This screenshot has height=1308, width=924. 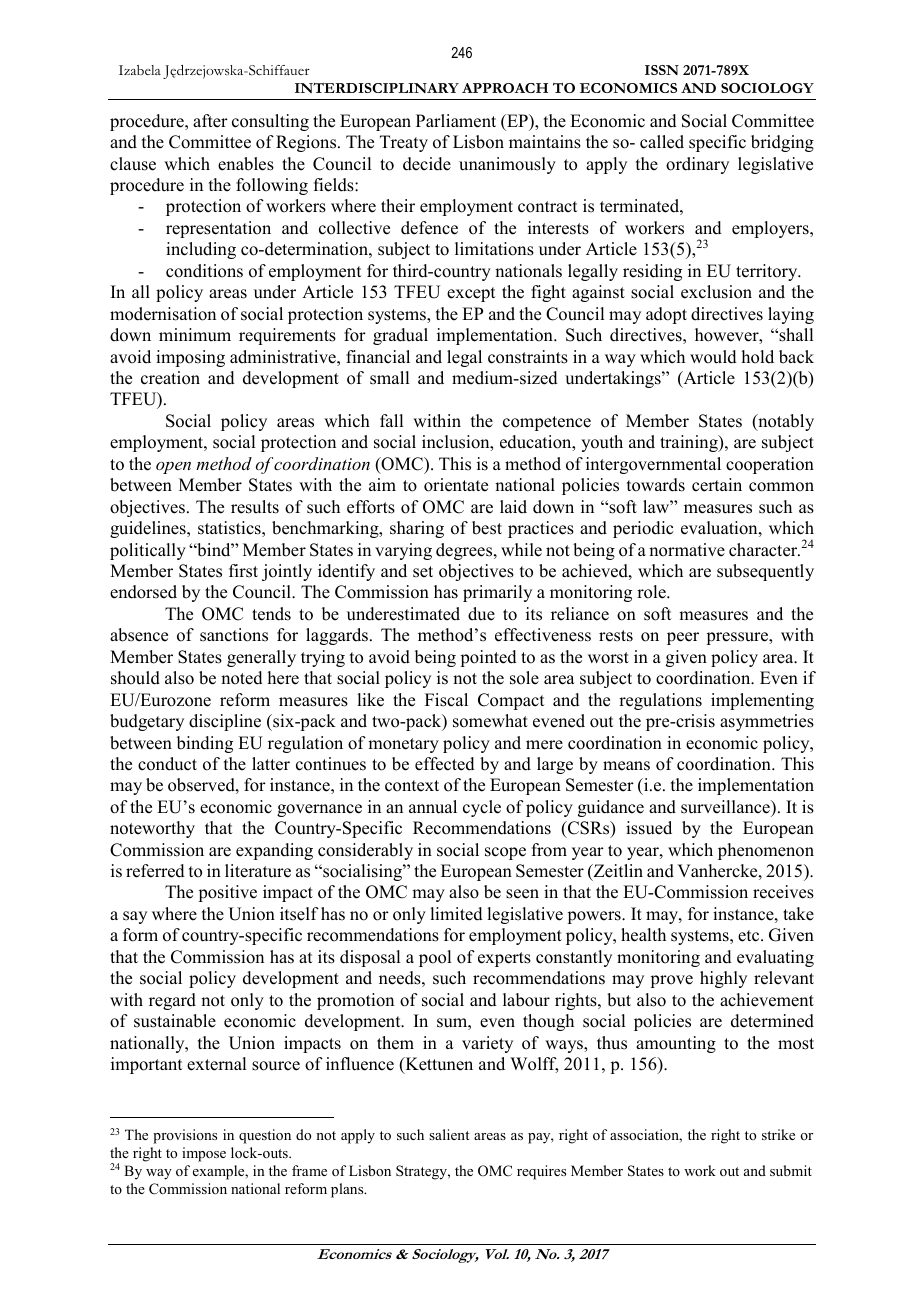 What do you see at coordinates (234, 635) in the screenshot?
I see `sanctions` at bounding box center [234, 635].
